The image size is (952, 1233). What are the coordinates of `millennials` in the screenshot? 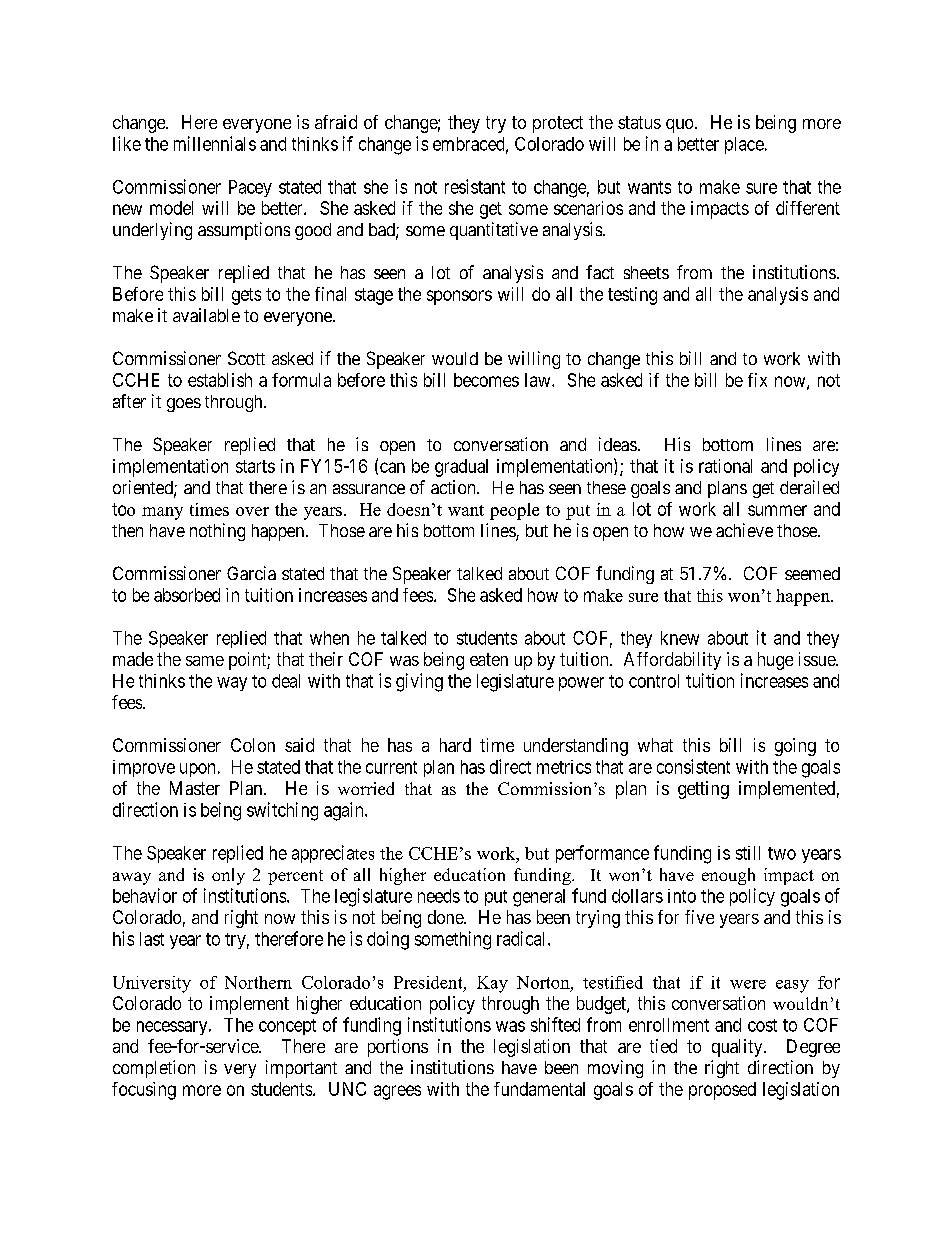 It's located at (215, 143).
